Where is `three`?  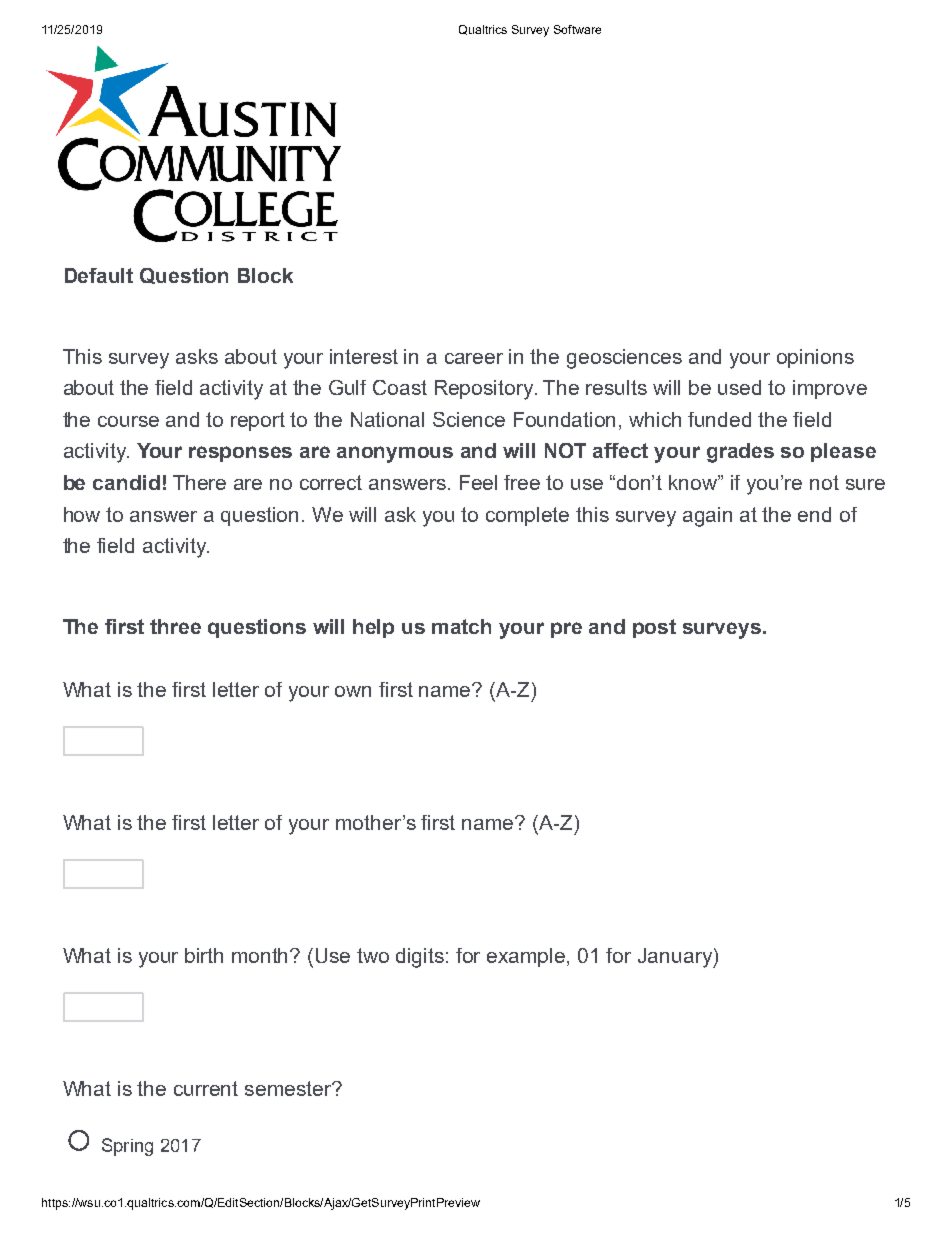
three is located at coordinates (175, 626).
